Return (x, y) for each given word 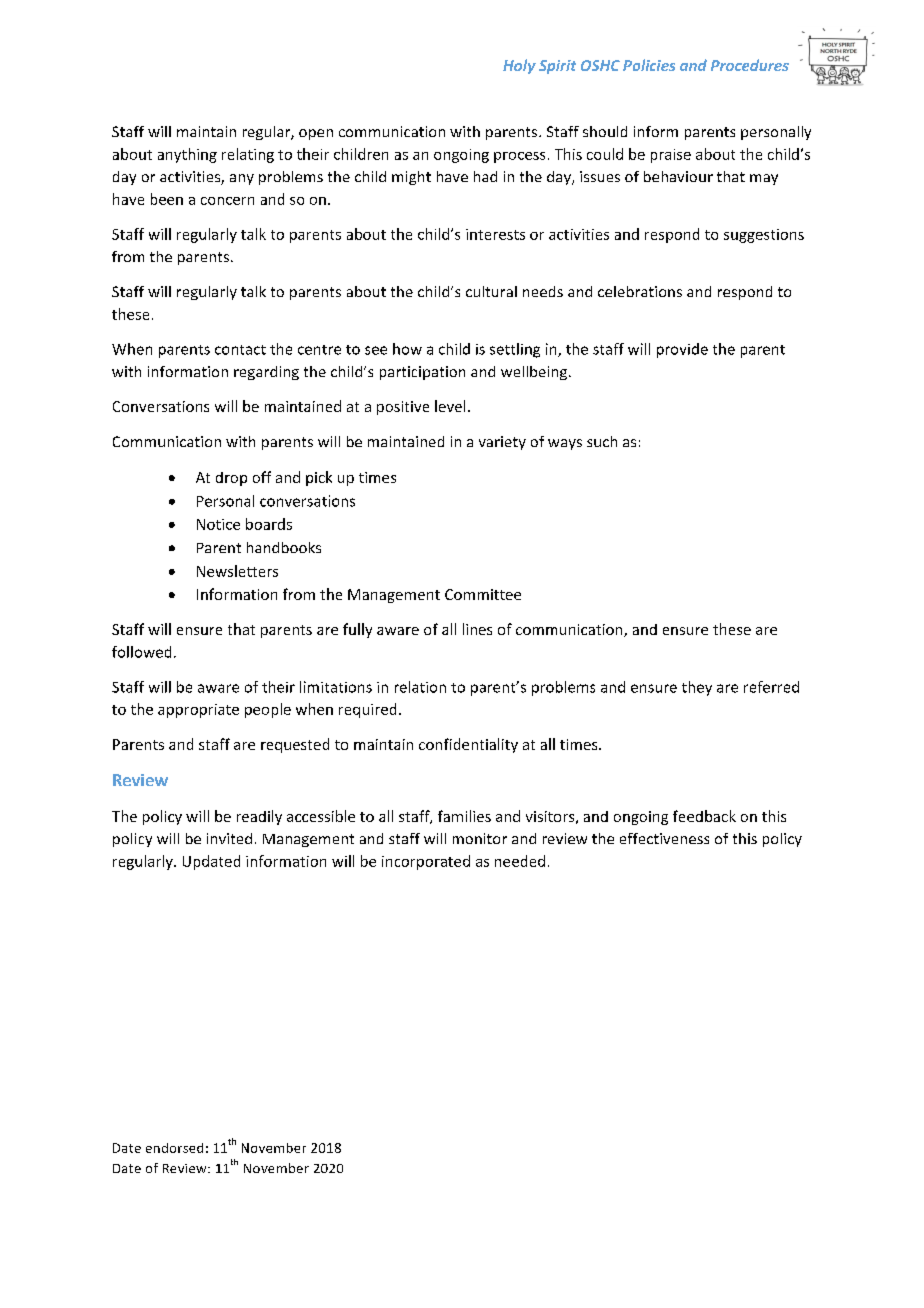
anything (187, 155)
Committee (483, 594)
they (697, 688)
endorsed (174, 1148)
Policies (649, 65)
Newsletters (237, 571)
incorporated (426, 862)
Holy (519, 66)
